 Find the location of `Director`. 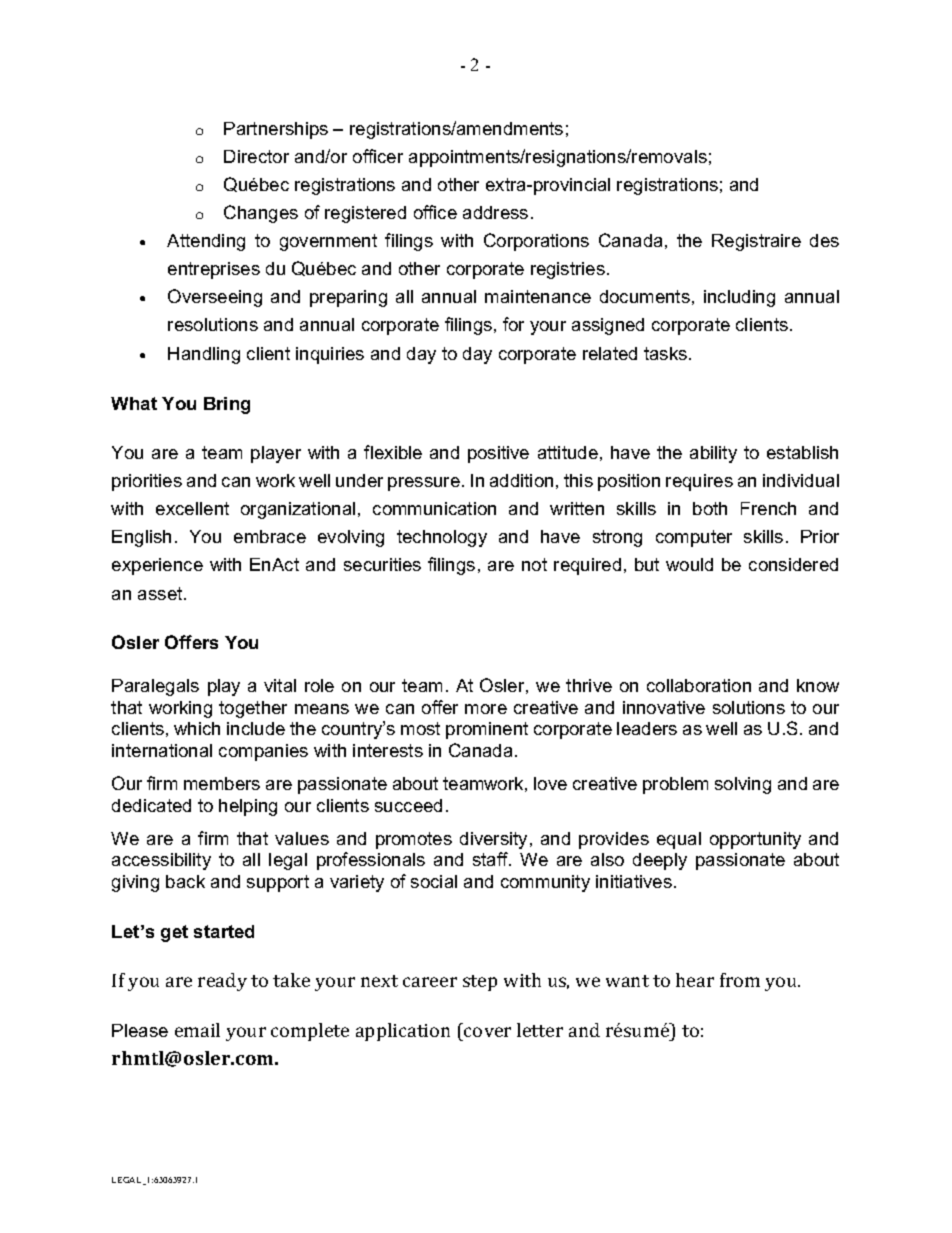

Director is located at coordinates (256, 156).
